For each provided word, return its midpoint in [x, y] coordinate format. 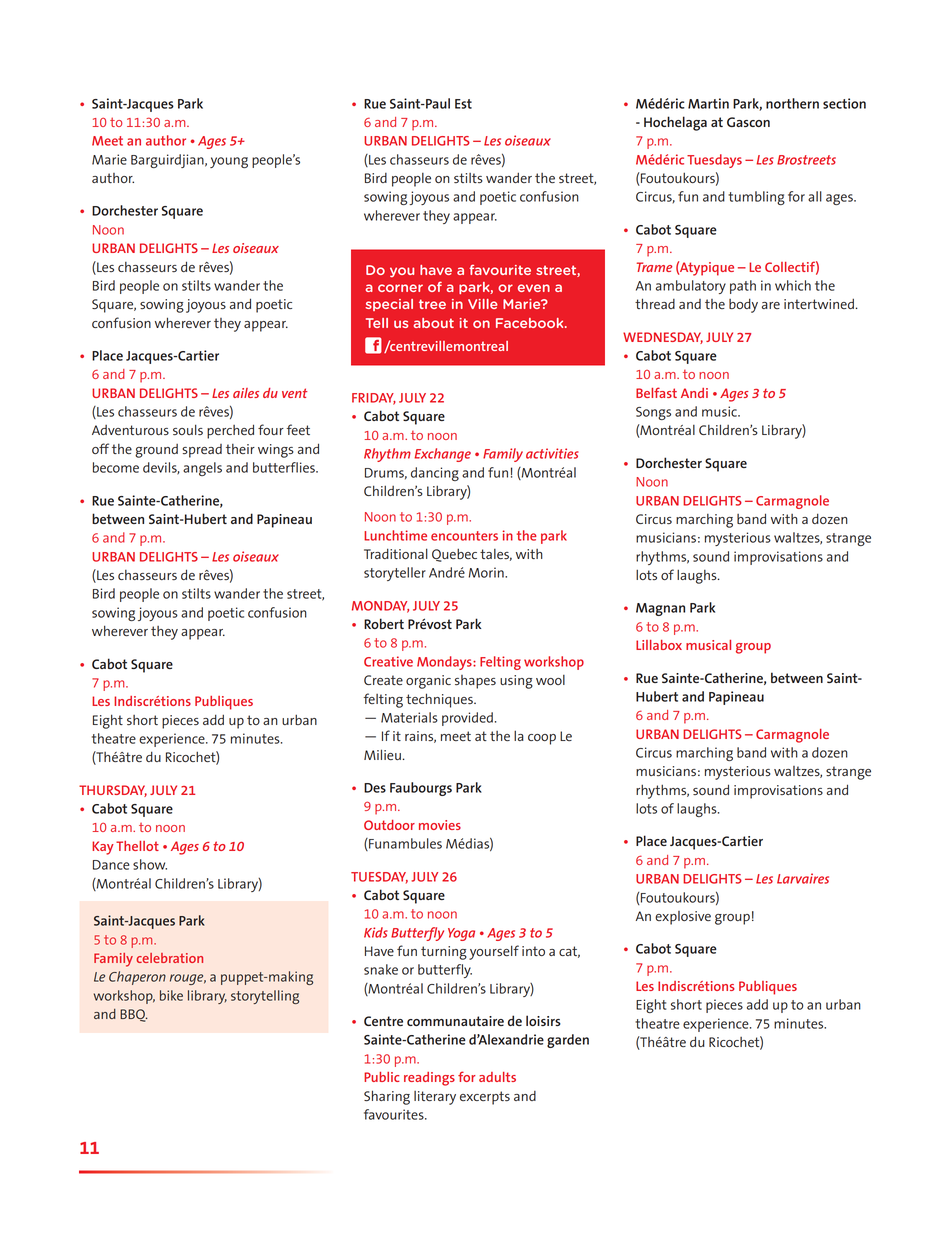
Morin [487, 572]
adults [497, 1077]
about [433, 323]
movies [440, 825]
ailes [246, 393]
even [534, 288]
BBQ [134, 1015]
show [150, 864]
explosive [683, 918]
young [229, 162]
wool [550, 680]
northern [792, 103]
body [743, 305]
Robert [384, 623]
